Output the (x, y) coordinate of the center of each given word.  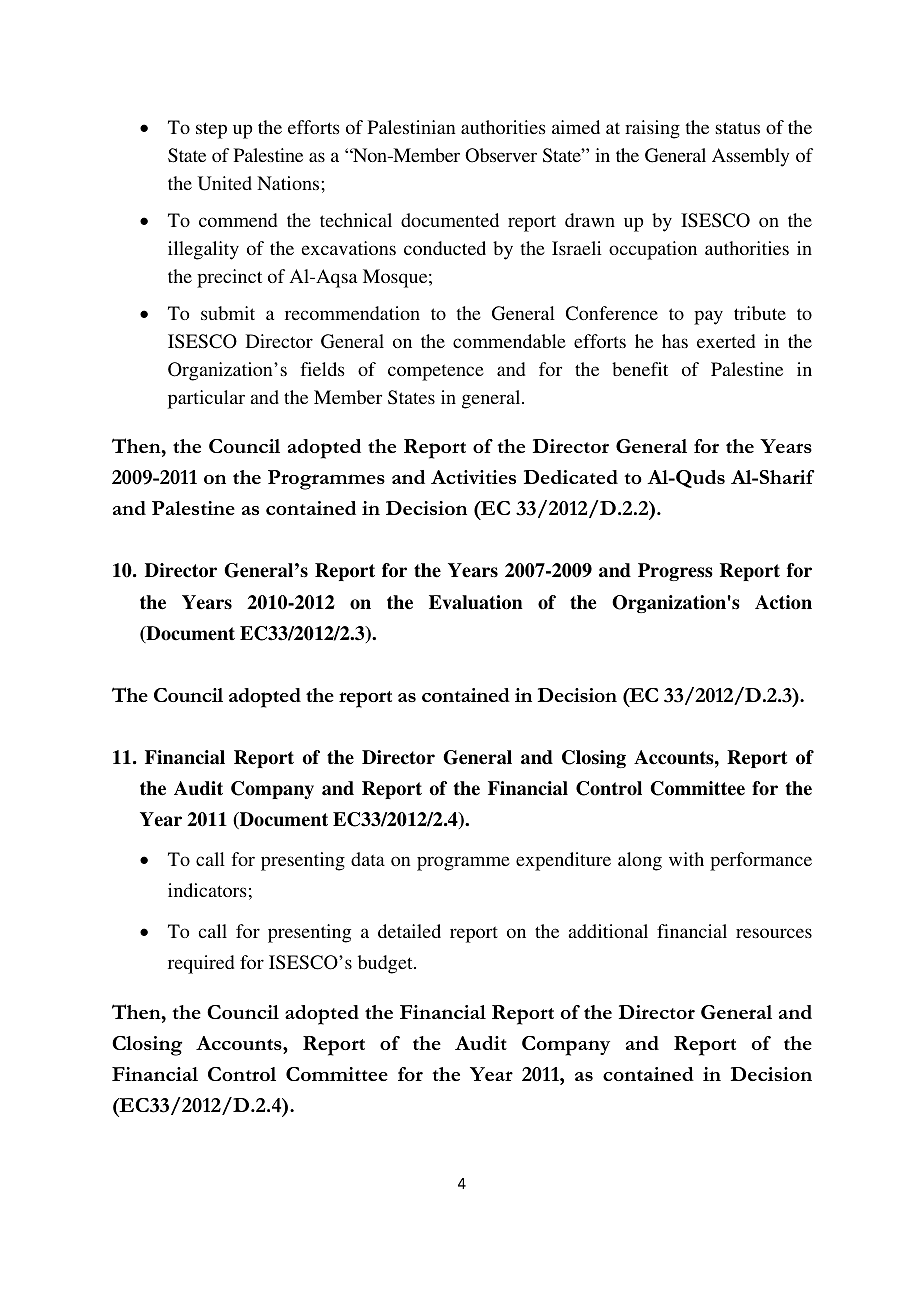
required (201, 964)
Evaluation (476, 602)
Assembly (751, 157)
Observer (501, 155)
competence (436, 372)
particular (206, 399)
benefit (640, 369)
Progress (675, 572)
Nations (289, 183)
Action (783, 602)
